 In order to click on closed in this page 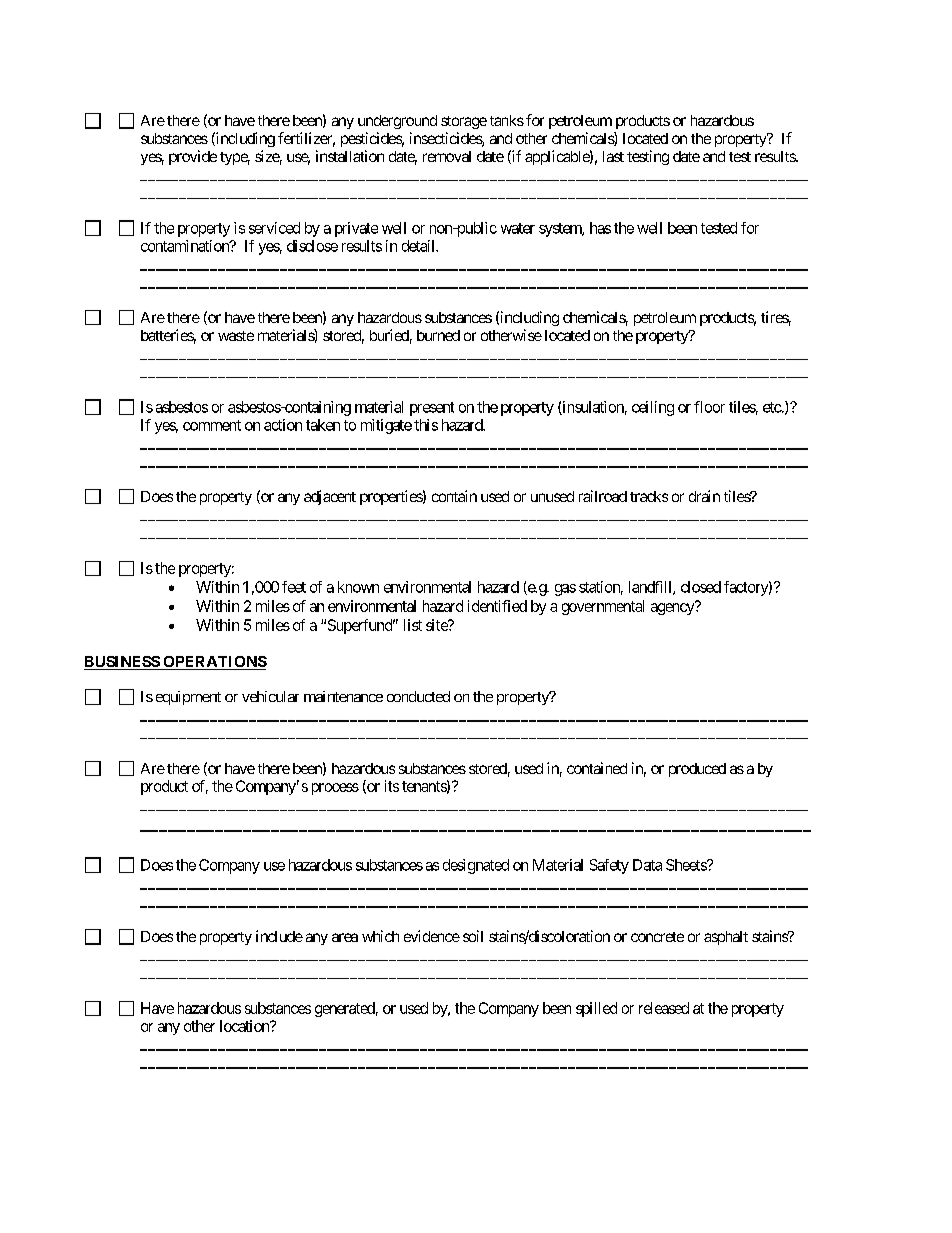, I will do `click(701, 587)`.
